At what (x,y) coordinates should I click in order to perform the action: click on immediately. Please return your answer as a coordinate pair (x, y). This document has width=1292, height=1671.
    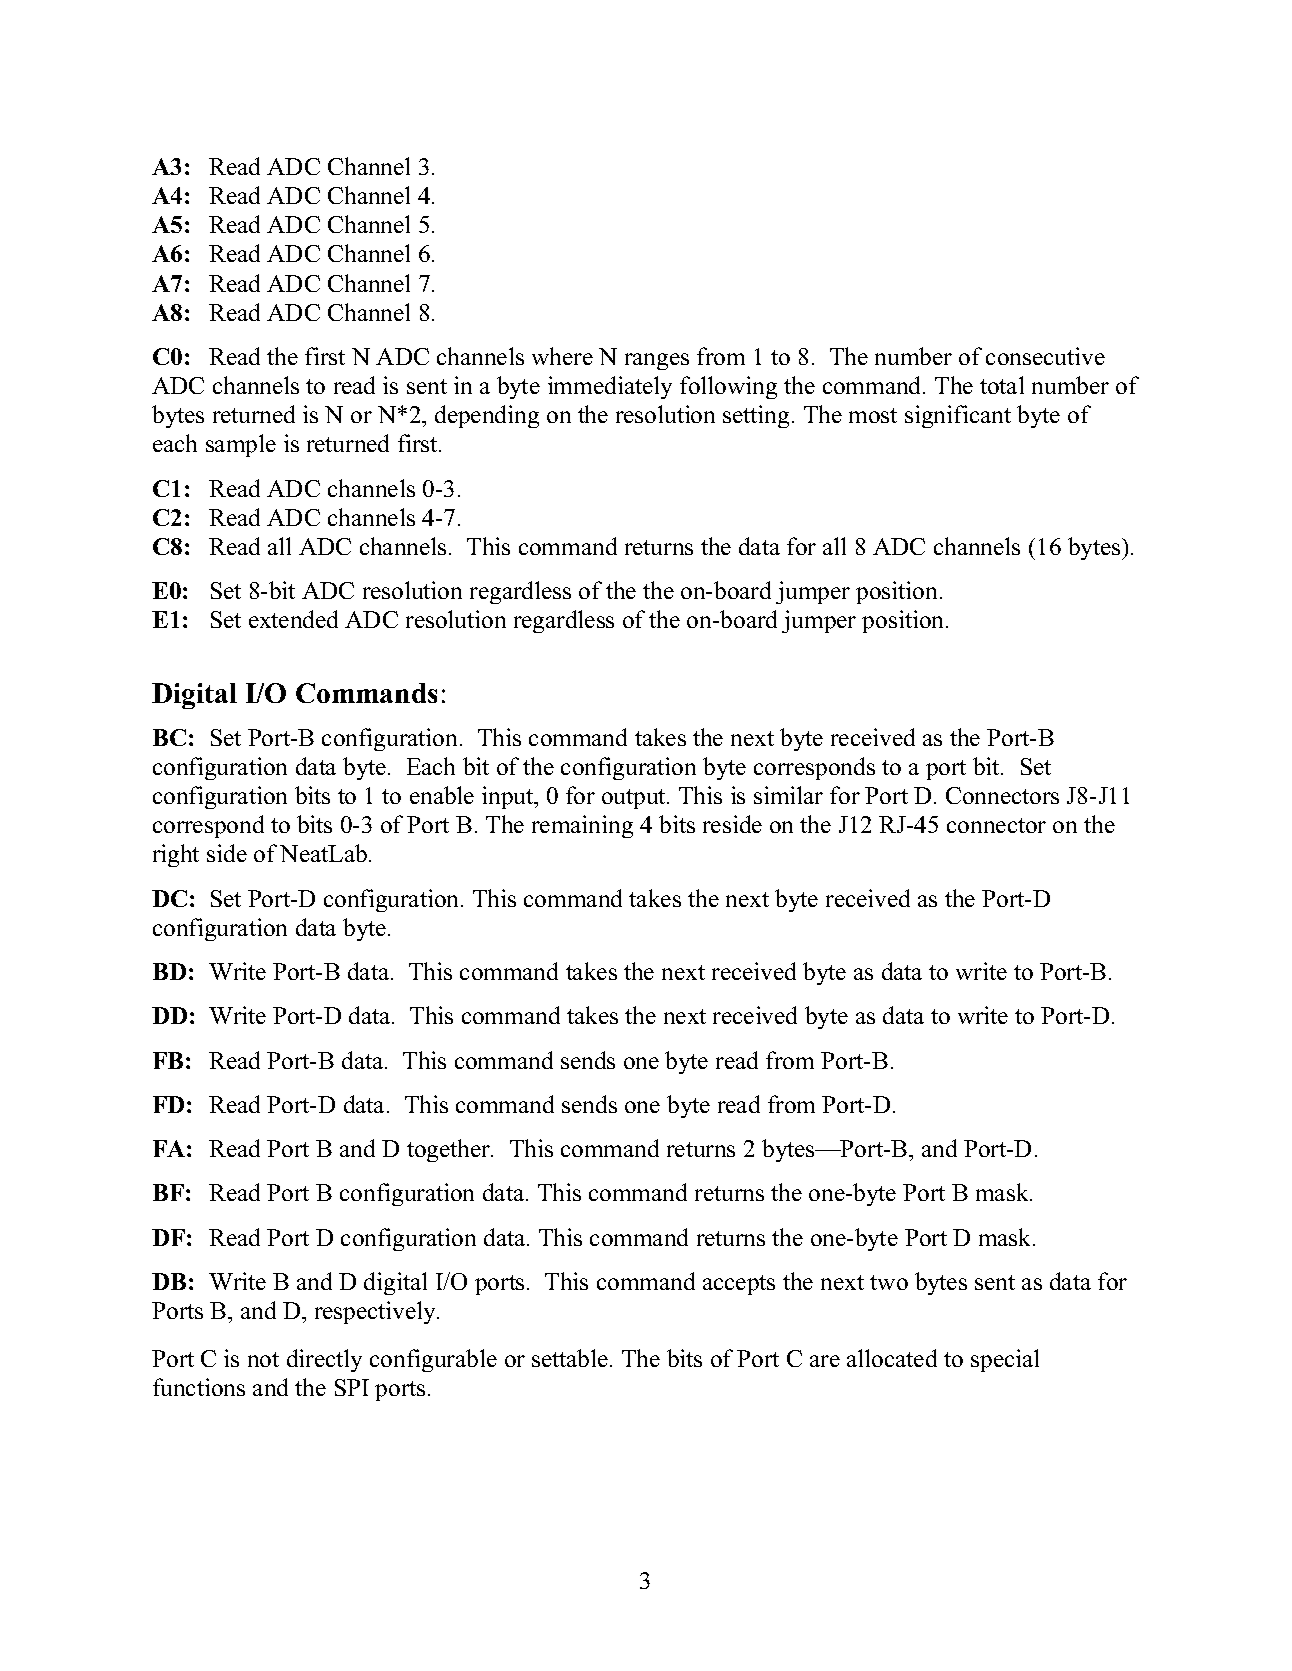
    Looking at the image, I should click on (610, 387).
